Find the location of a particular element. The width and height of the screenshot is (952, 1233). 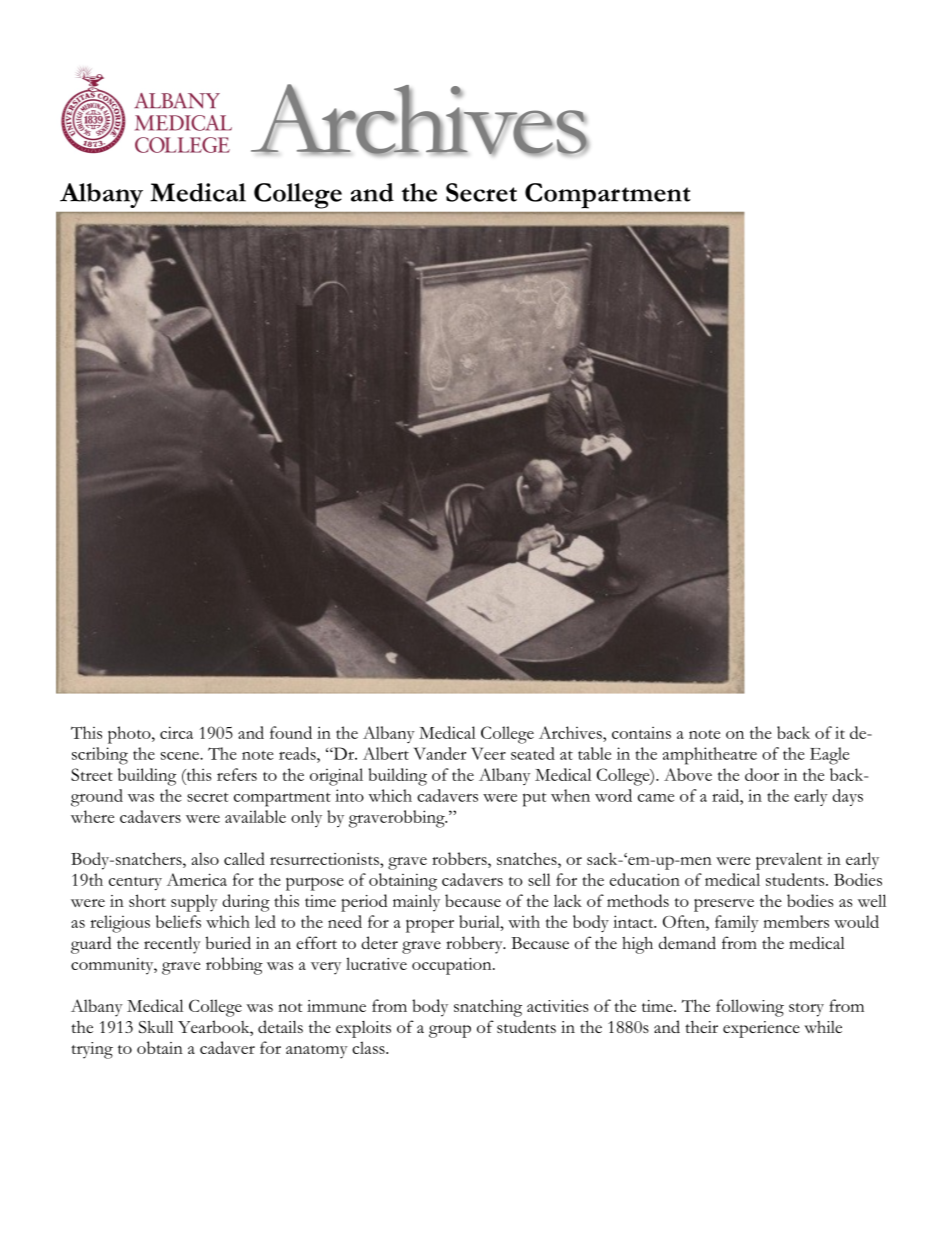

members is located at coordinates (796, 921).
